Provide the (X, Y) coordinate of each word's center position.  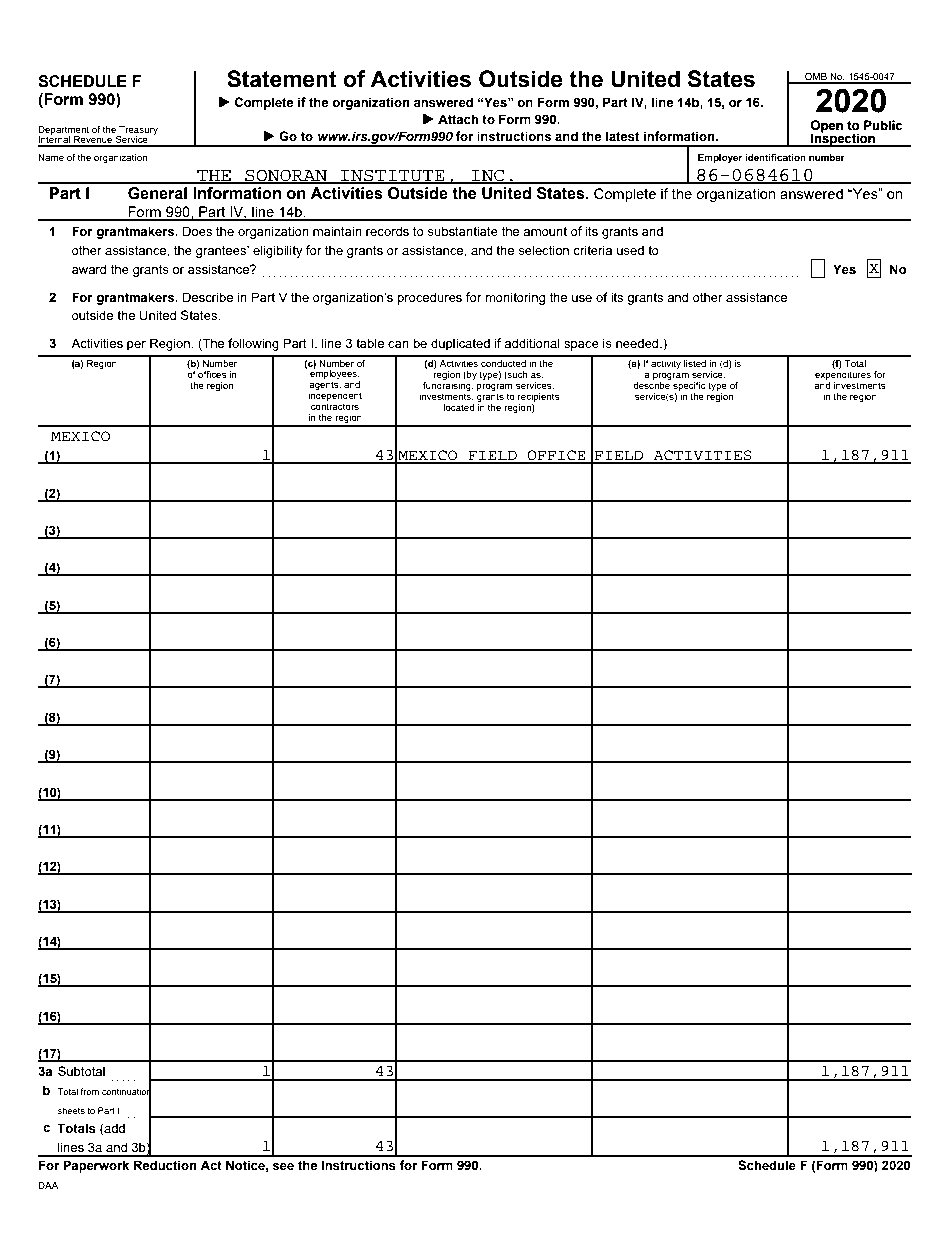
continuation (127, 1092)
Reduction (165, 1165)
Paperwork (96, 1166)
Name (51, 157)
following (253, 344)
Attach (458, 119)
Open (827, 127)
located (459, 407)
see (283, 1167)
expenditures (843, 374)
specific (689, 386)
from (89, 1091)
